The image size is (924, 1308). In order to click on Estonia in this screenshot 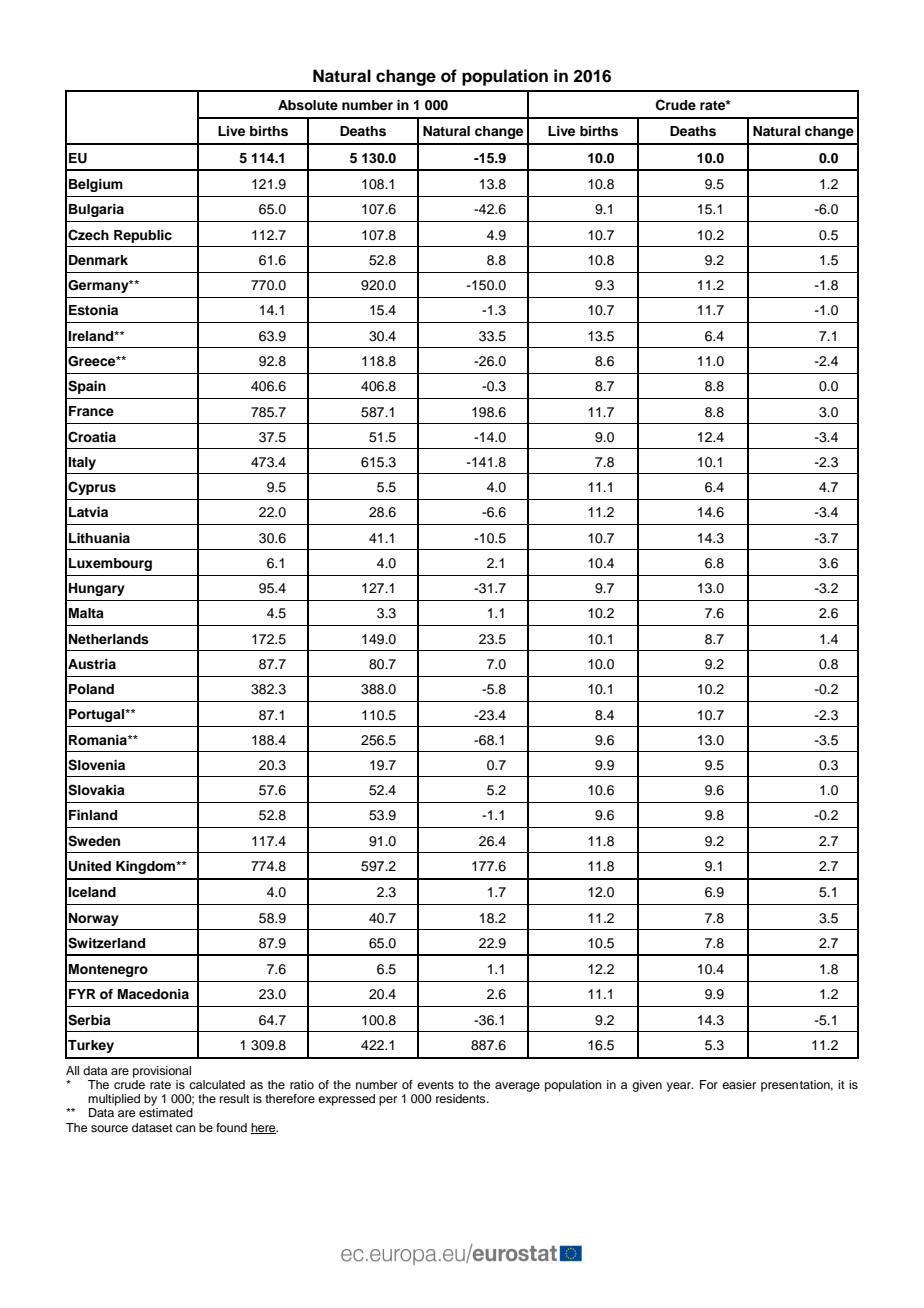, I will do `click(93, 310)`.
